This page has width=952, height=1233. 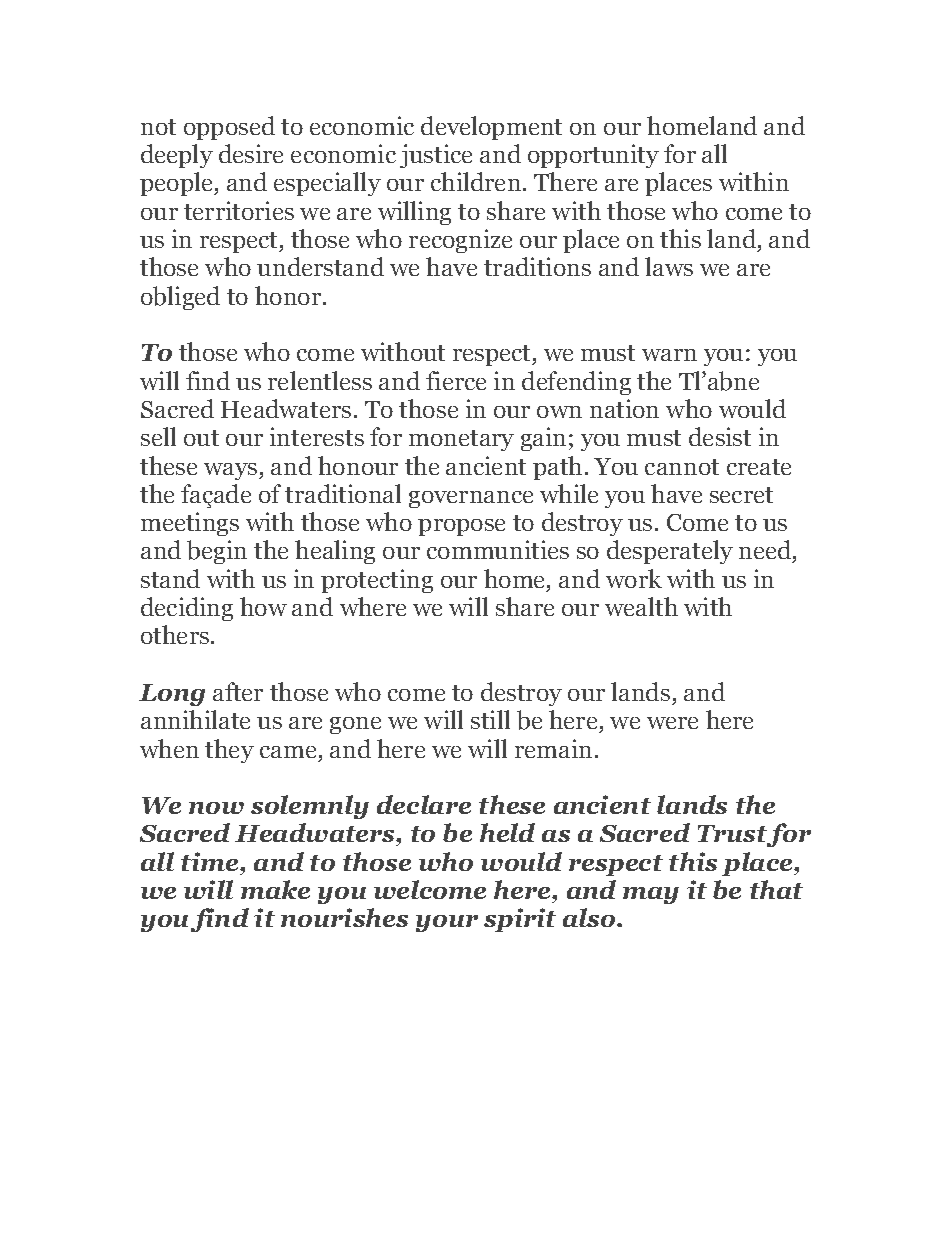 I want to click on warn, so click(x=669, y=355).
